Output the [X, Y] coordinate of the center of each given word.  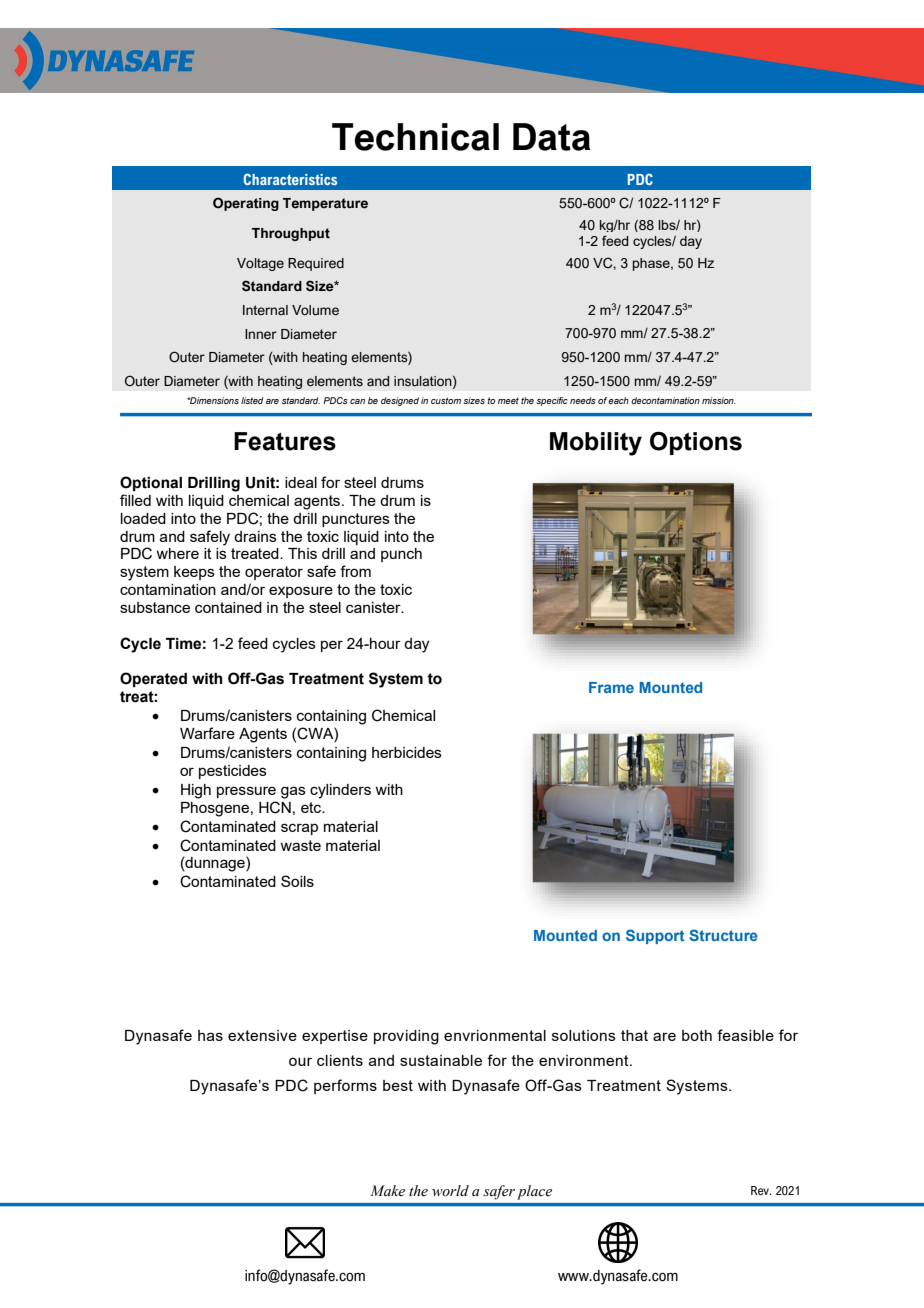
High [196, 791]
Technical [415, 137]
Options [696, 443]
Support [655, 936]
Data [551, 137]
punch [401, 555]
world [450, 1190]
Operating [246, 204]
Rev [761, 1190]
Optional [151, 483]
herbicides [407, 752]
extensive [262, 1035]
